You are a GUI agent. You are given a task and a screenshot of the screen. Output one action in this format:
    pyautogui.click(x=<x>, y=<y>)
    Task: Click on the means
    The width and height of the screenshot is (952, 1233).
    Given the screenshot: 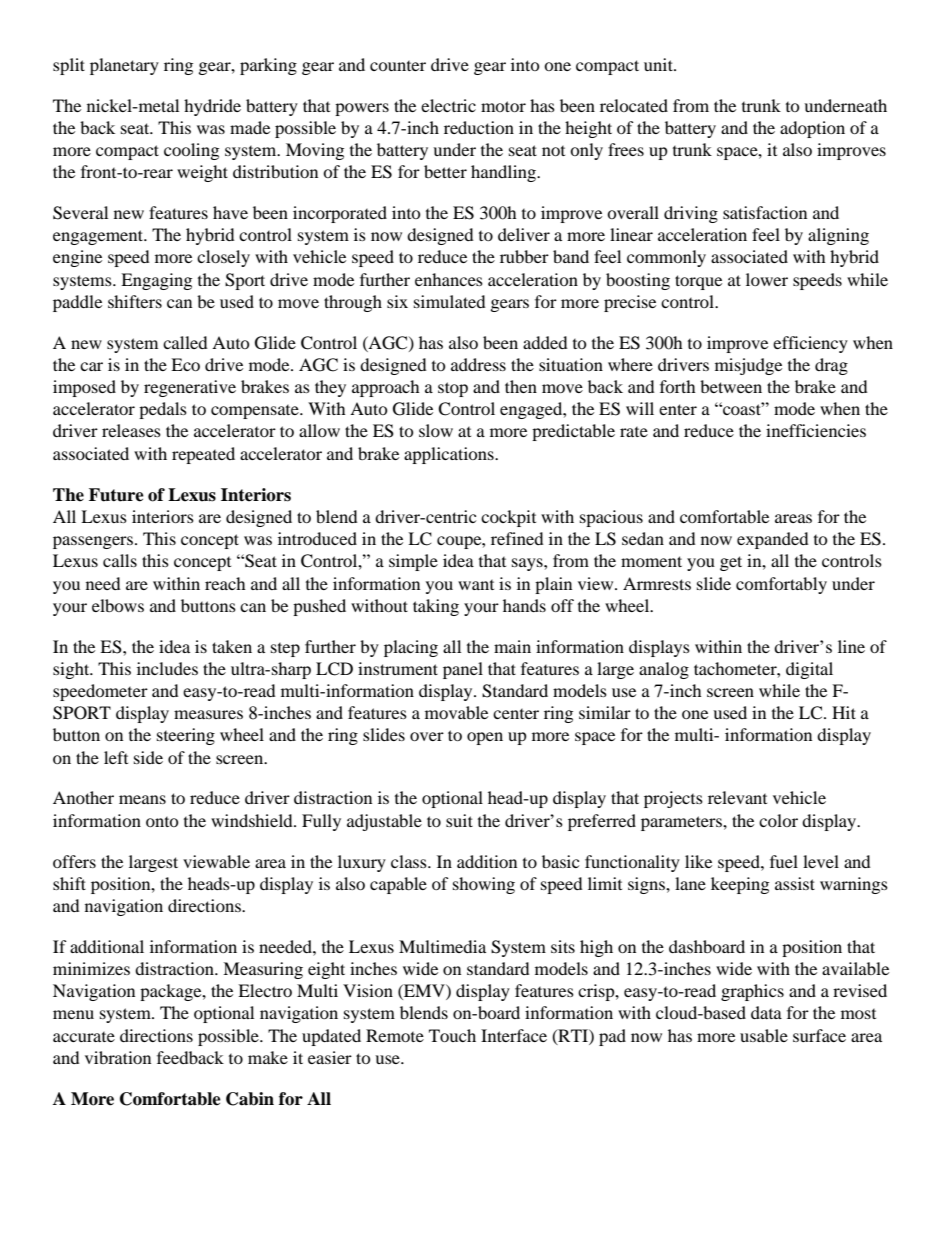 What is the action you would take?
    pyautogui.click(x=142, y=799)
